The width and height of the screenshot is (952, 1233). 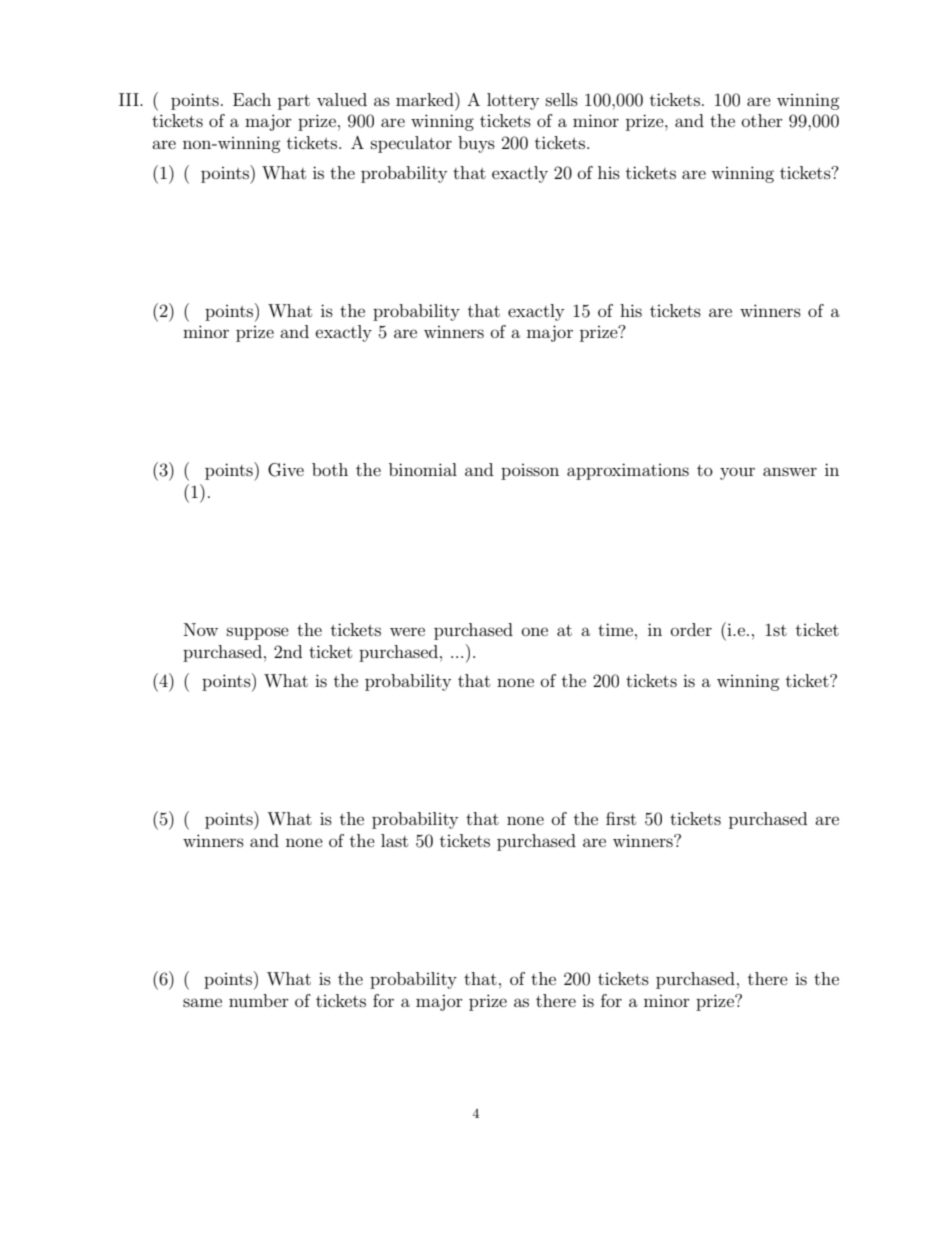 What do you see at coordinates (691, 629) in the screenshot?
I see `order` at bounding box center [691, 629].
